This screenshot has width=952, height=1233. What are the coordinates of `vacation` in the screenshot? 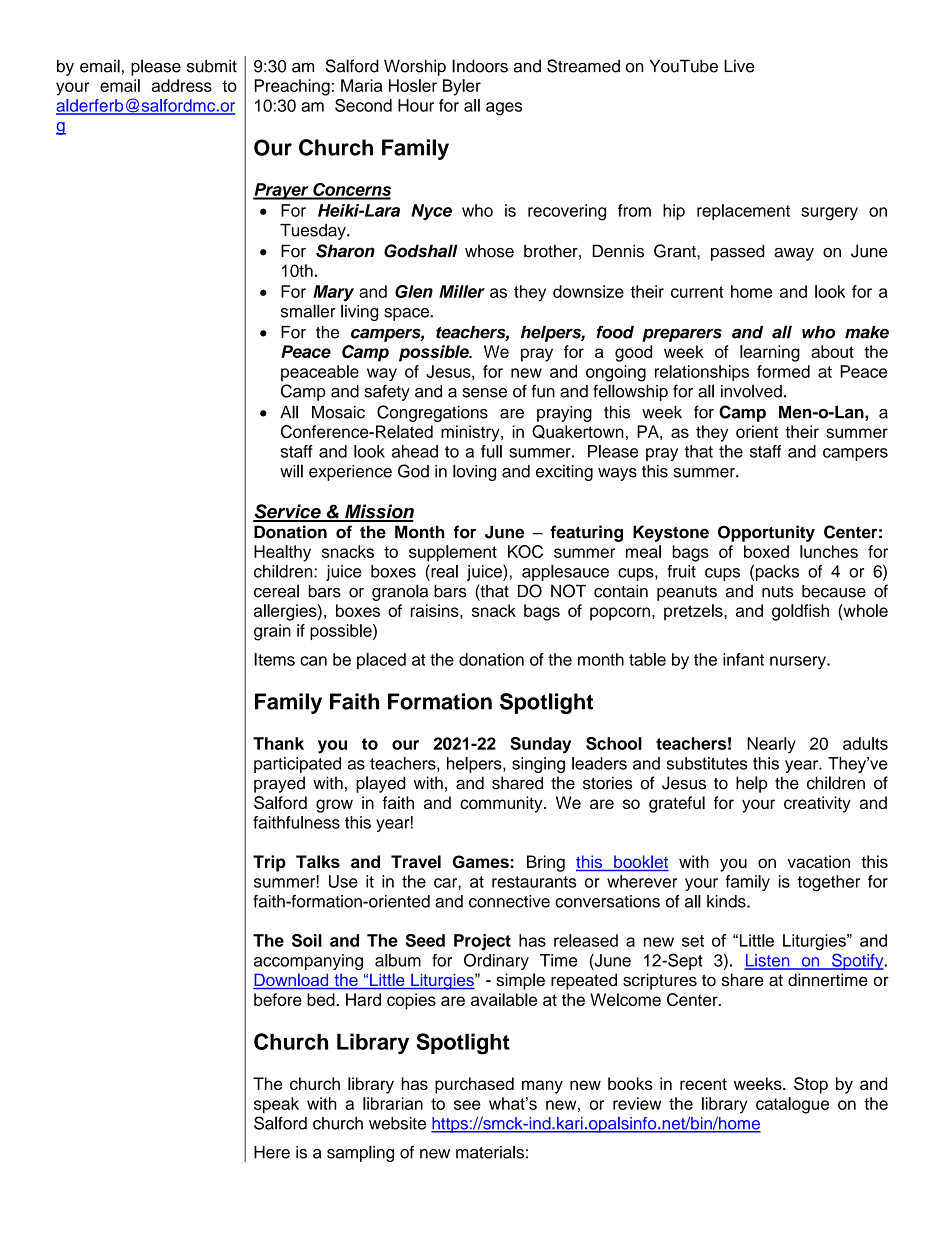 It's located at (818, 861).
